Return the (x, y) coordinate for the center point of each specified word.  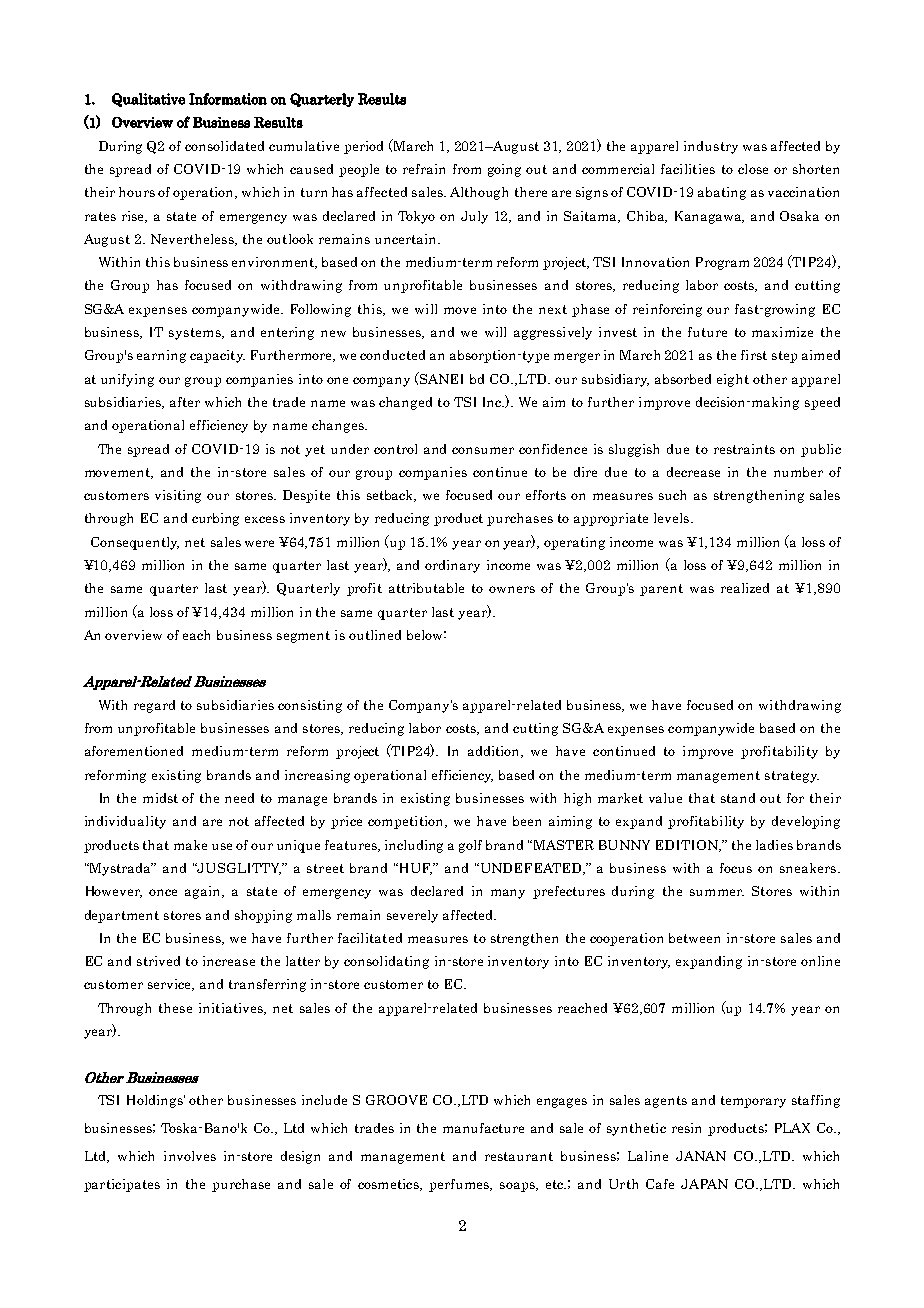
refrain (424, 169)
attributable (426, 588)
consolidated (224, 146)
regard (154, 706)
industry (711, 147)
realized (745, 588)
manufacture (483, 1128)
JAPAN (704, 1184)
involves (190, 1156)
